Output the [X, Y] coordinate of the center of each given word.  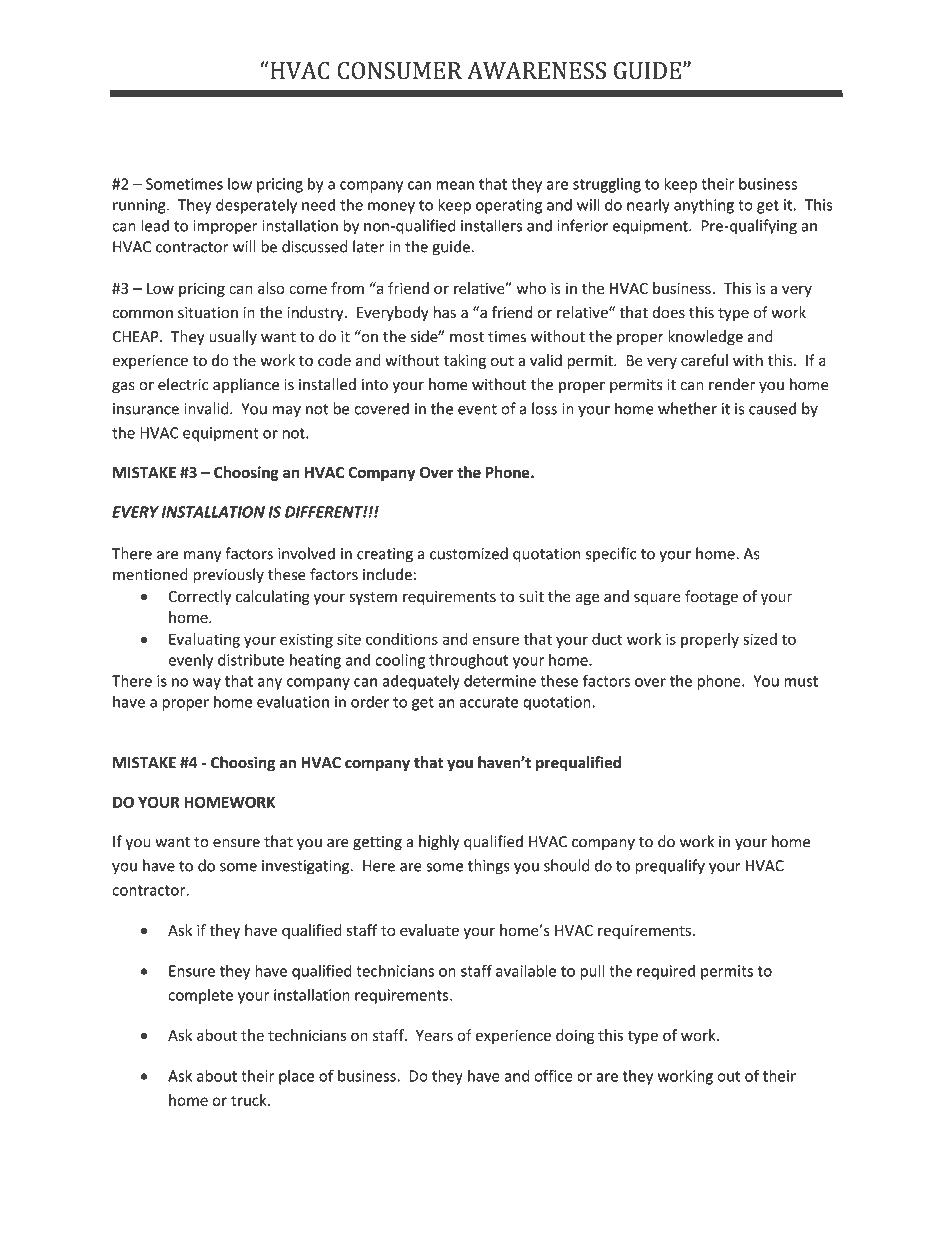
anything [704, 206]
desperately [256, 206]
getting [377, 843]
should [566, 865]
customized [469, 553]
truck [250, 1100]
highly [439, 843]
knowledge [705, 338]
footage [711, 597]
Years [434, 1035]
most [467, 337]
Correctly [199, 597]
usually [233, 337]
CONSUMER [399, 70]
